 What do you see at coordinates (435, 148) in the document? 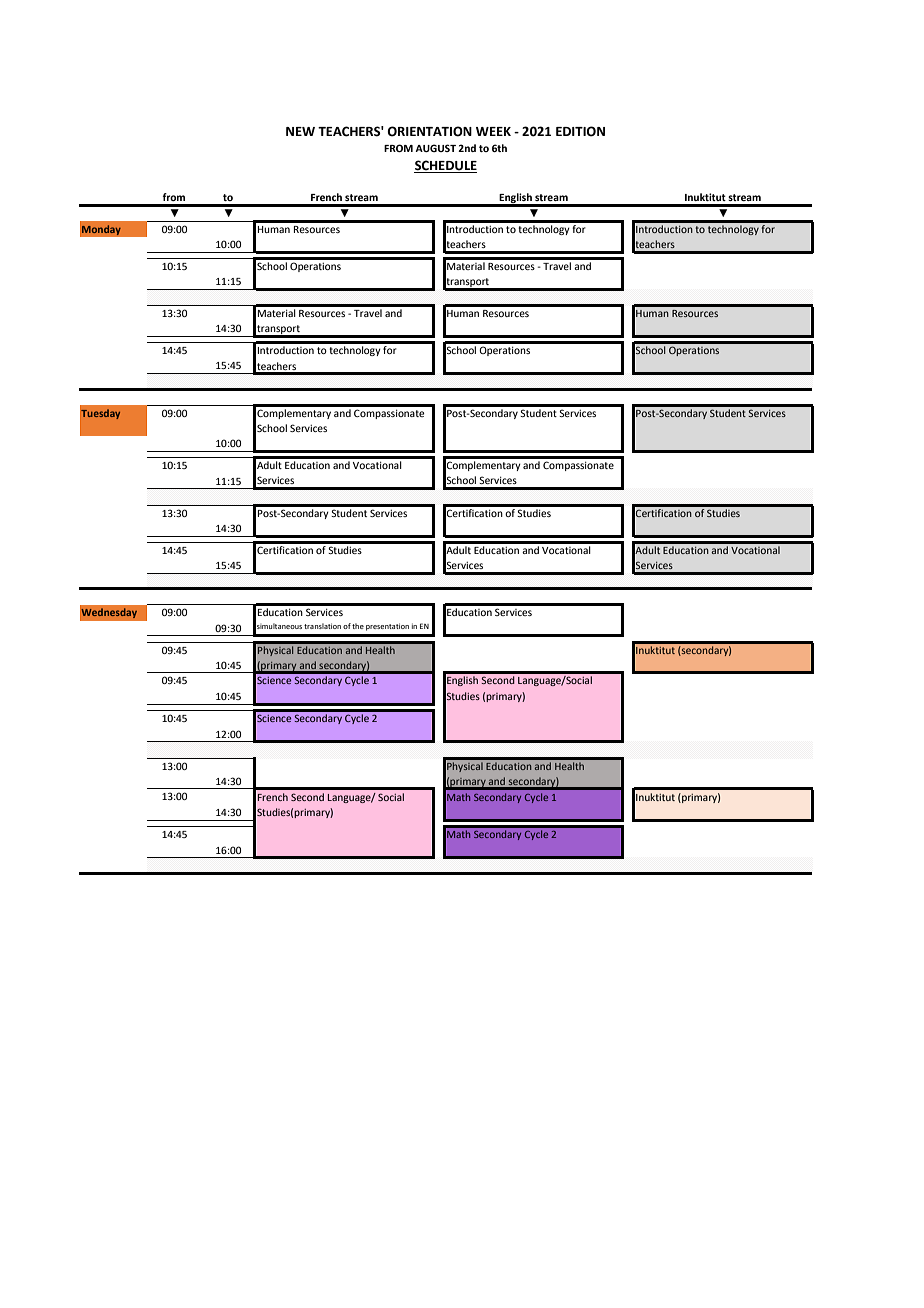
I see `AUGUST` at bounding box center [435, 148].
